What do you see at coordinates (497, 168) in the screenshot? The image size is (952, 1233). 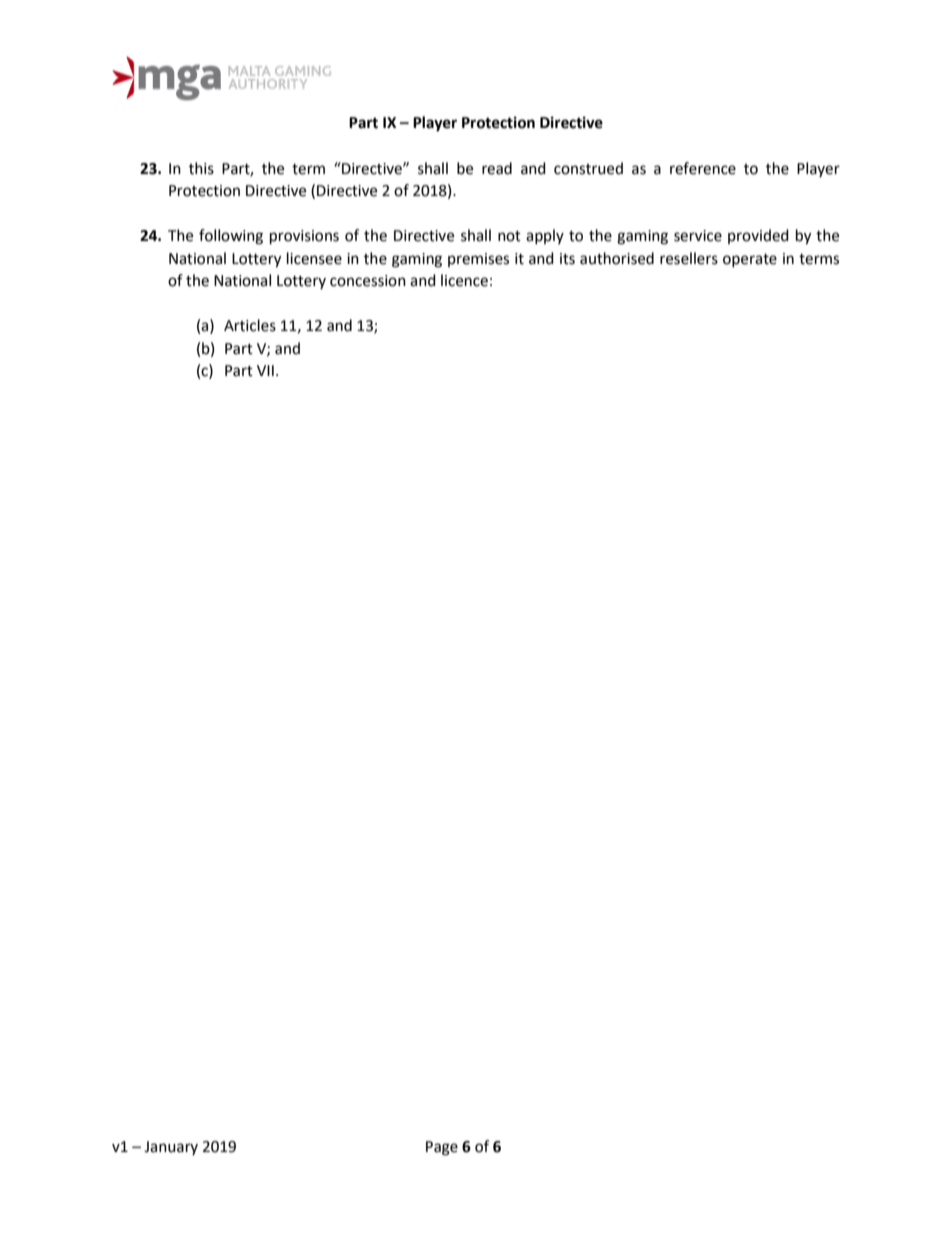 I see `read` at bounding box center [497, 168].
